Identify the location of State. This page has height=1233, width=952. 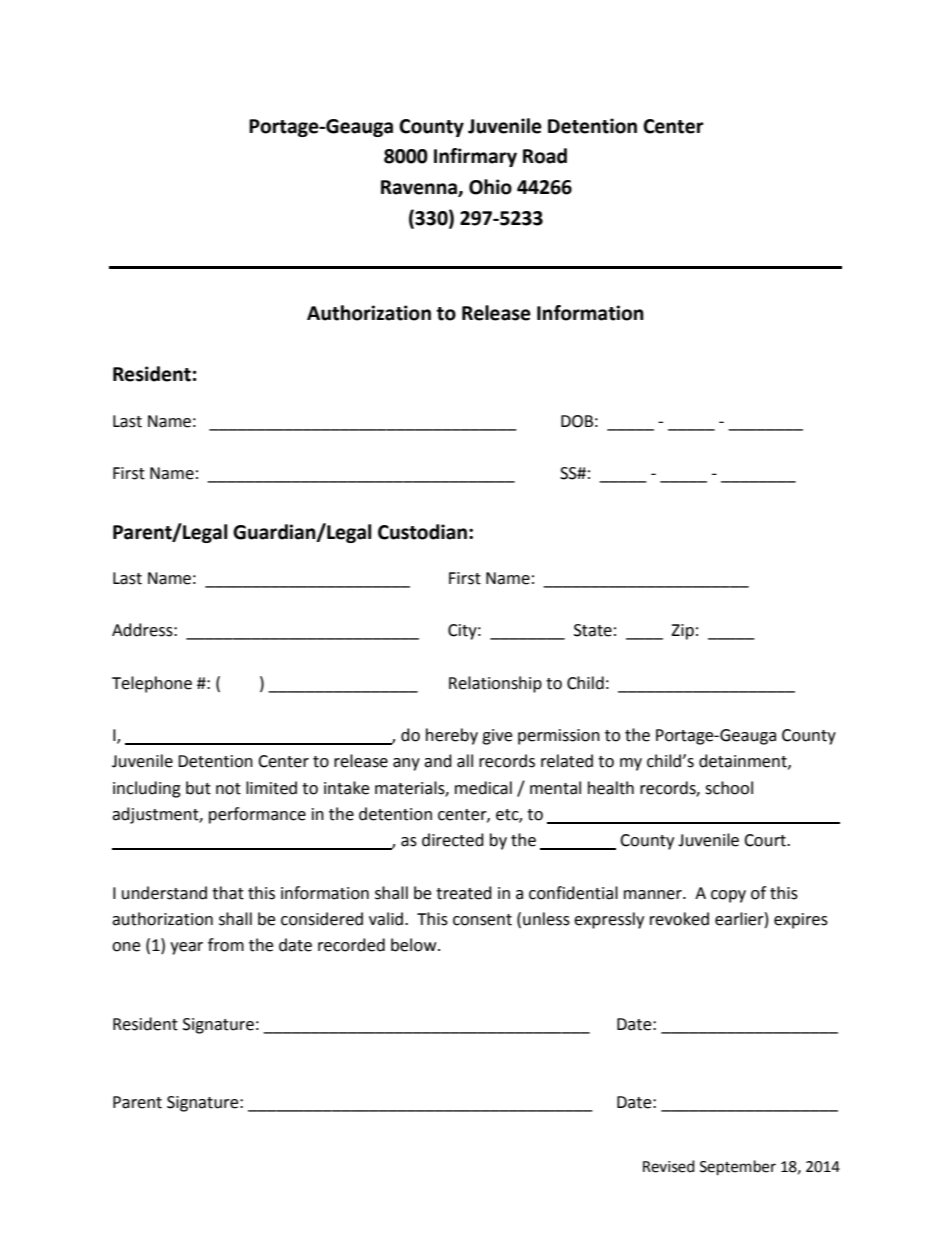
(593, 630).
